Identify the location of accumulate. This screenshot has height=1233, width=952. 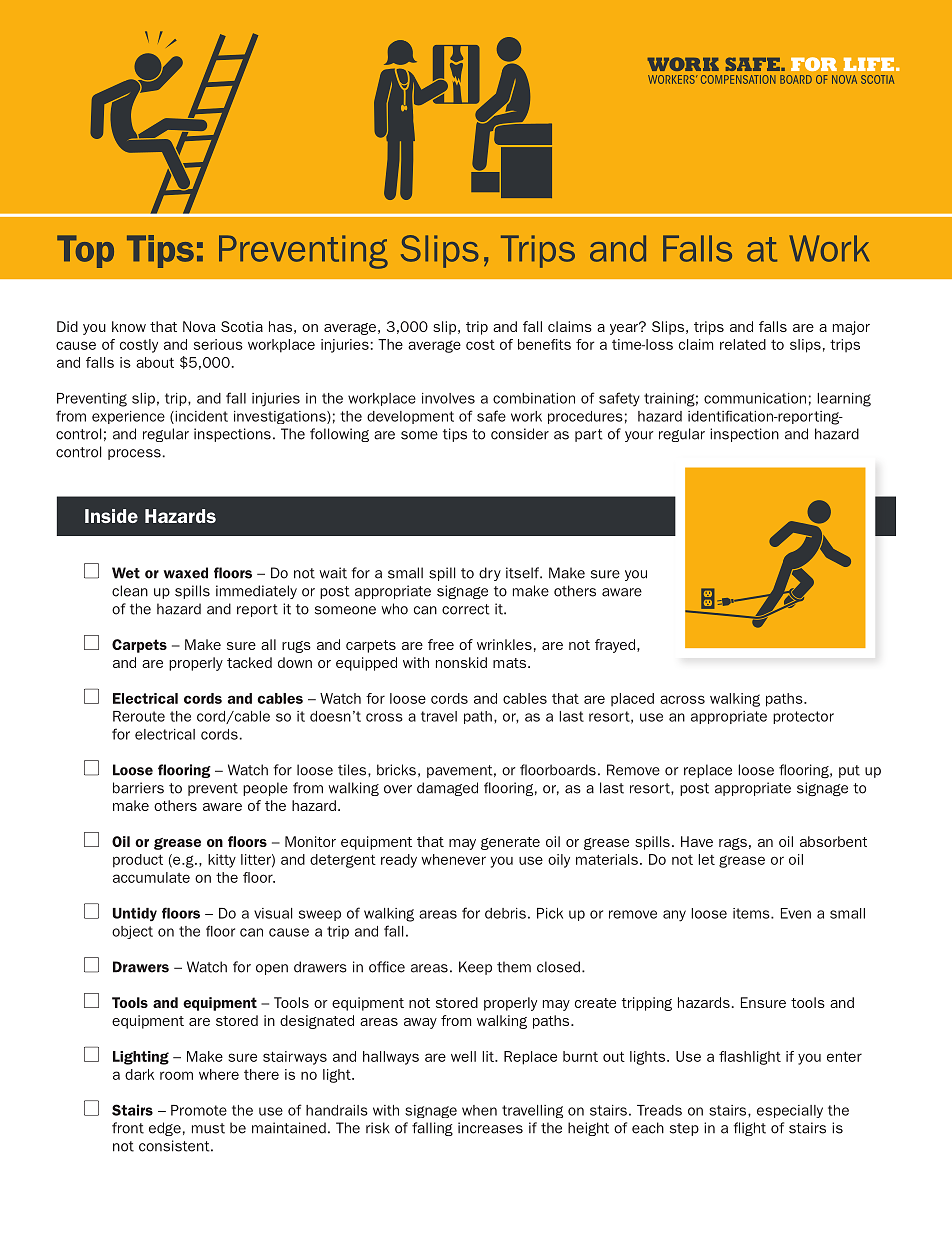
(151, 877).
